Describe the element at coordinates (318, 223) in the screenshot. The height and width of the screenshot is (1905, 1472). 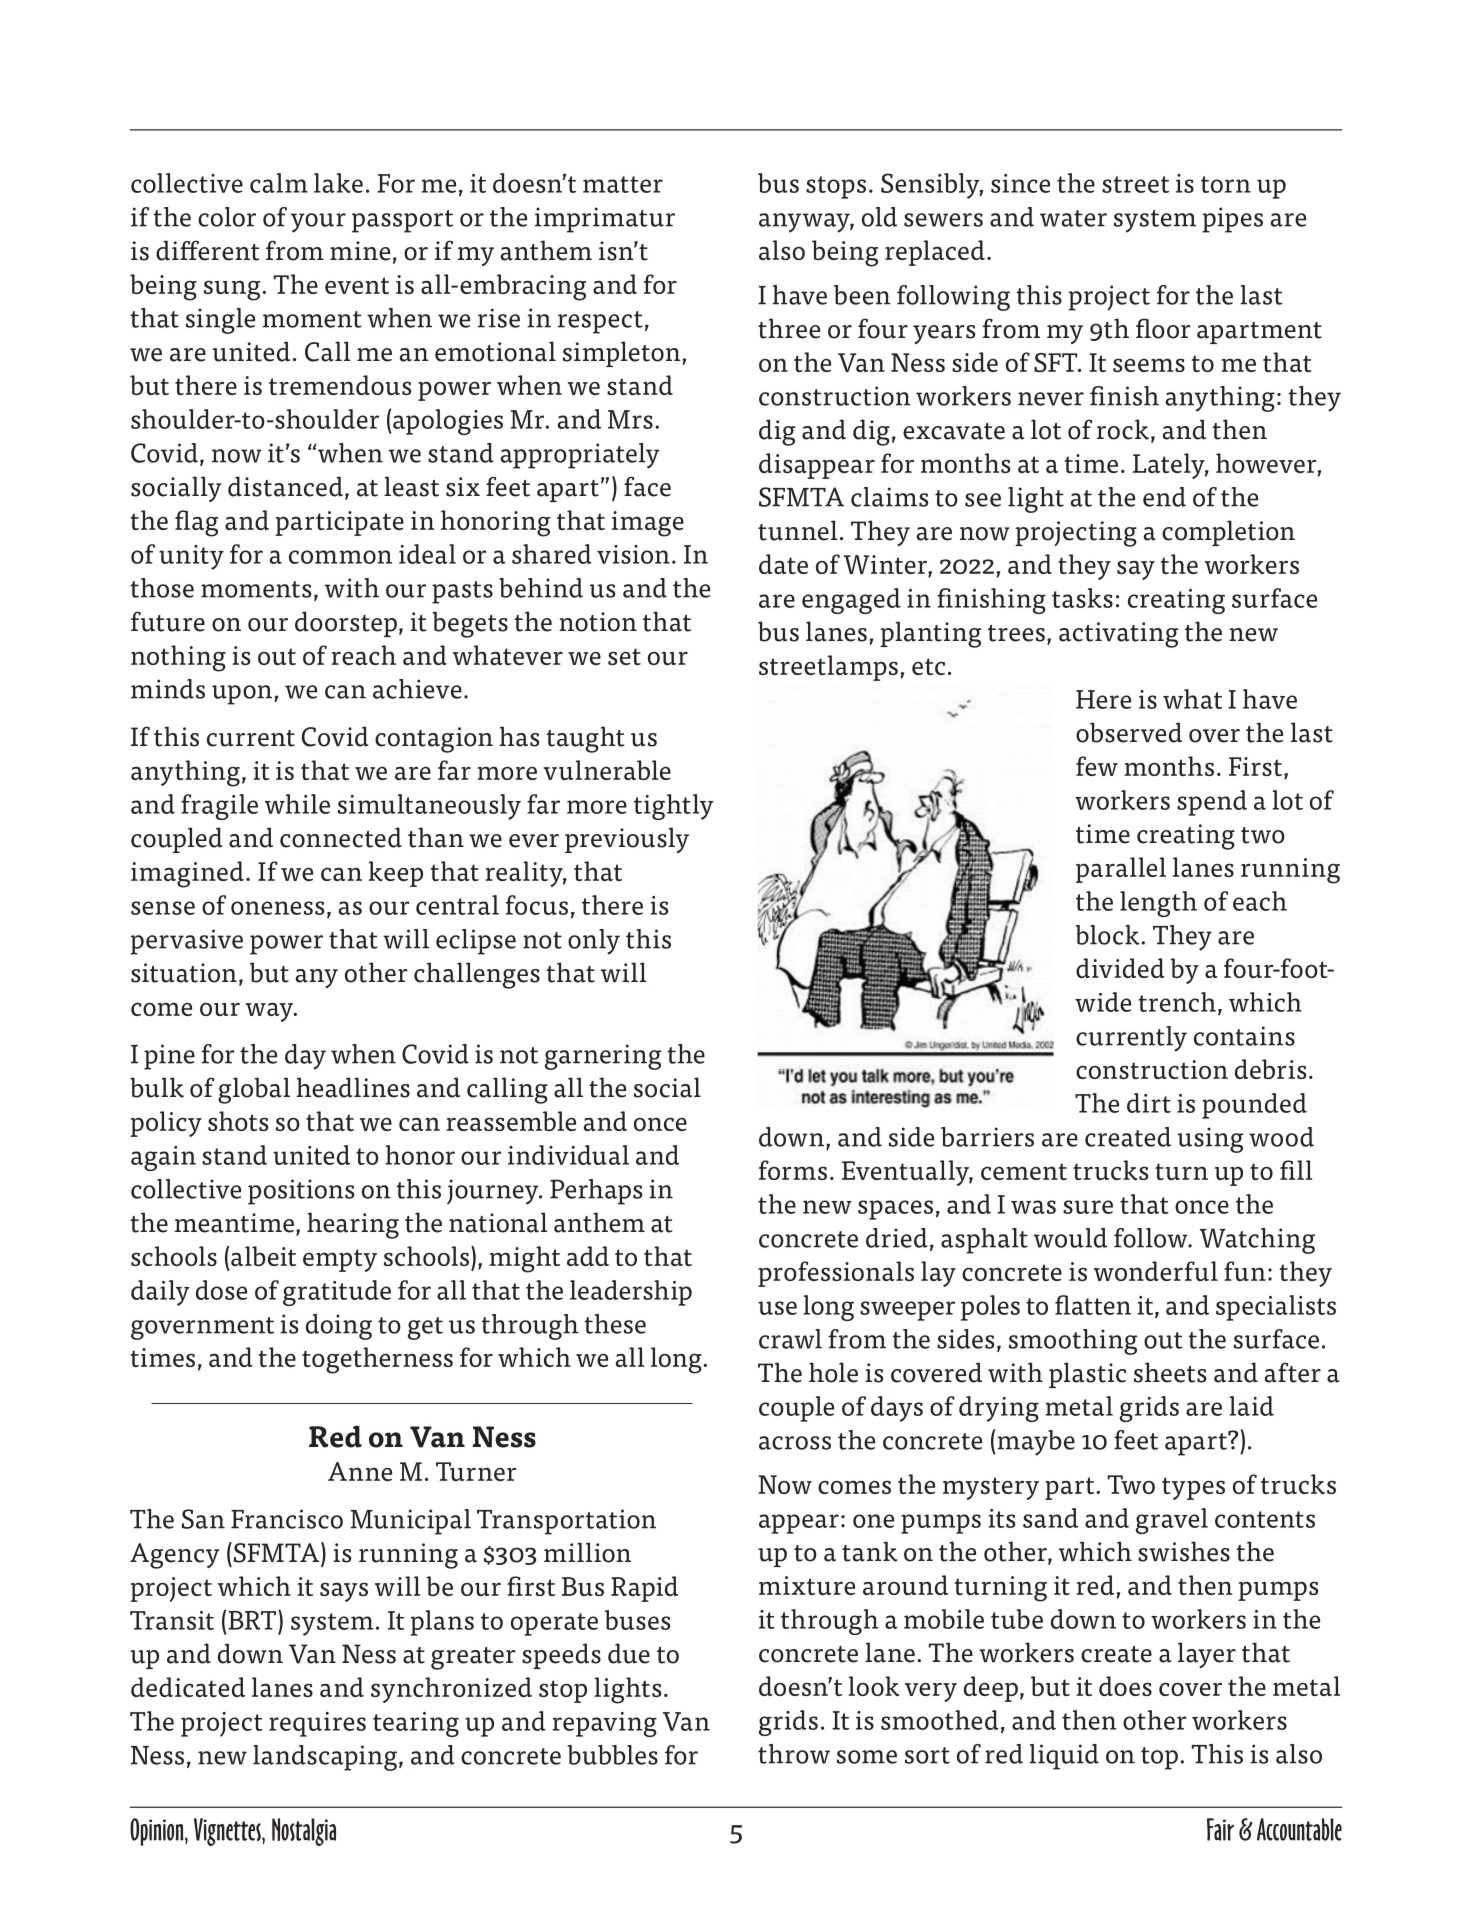
I see `your` at that location.
